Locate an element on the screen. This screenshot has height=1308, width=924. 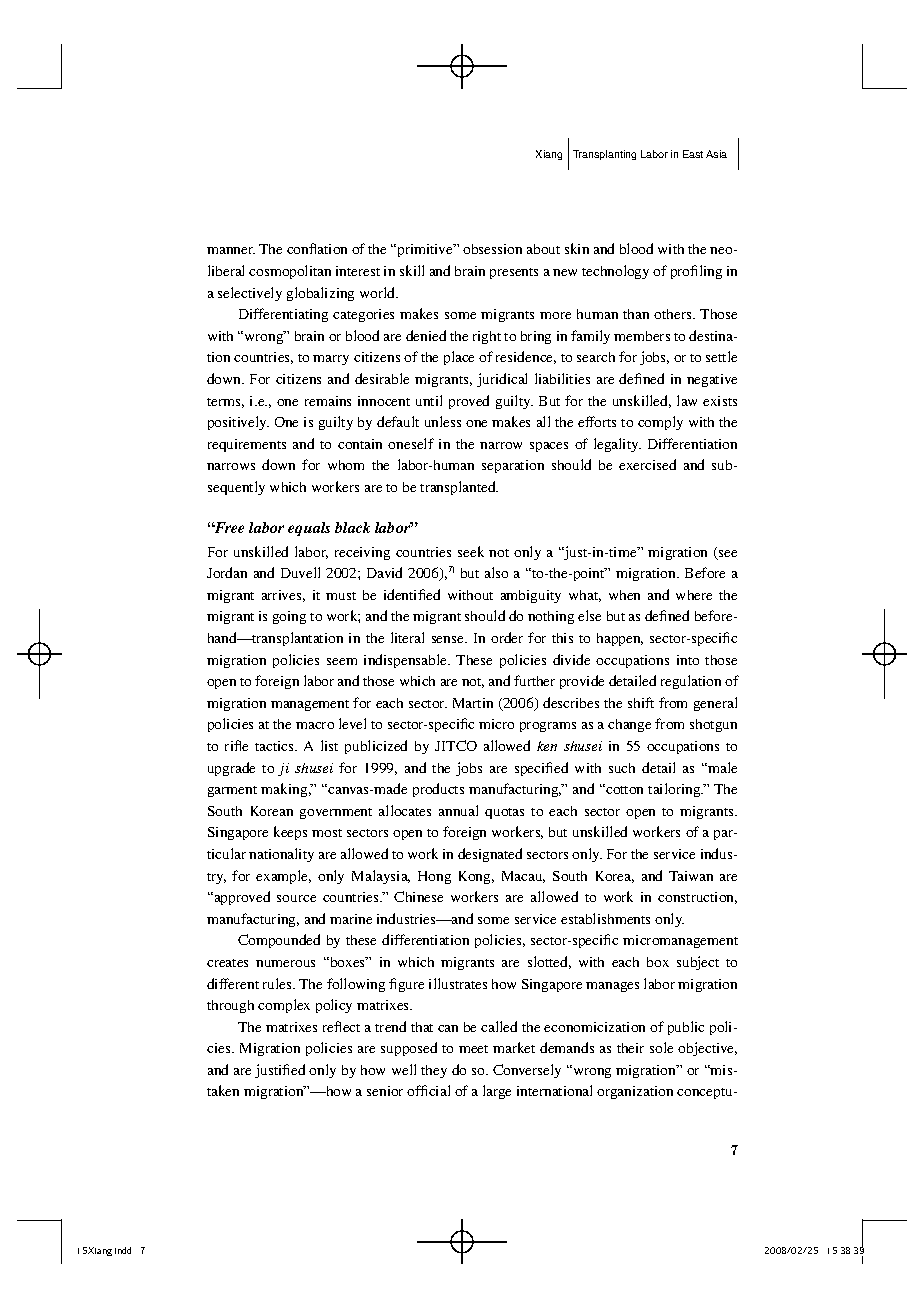
obsession is located at coordinates (492, 249).
